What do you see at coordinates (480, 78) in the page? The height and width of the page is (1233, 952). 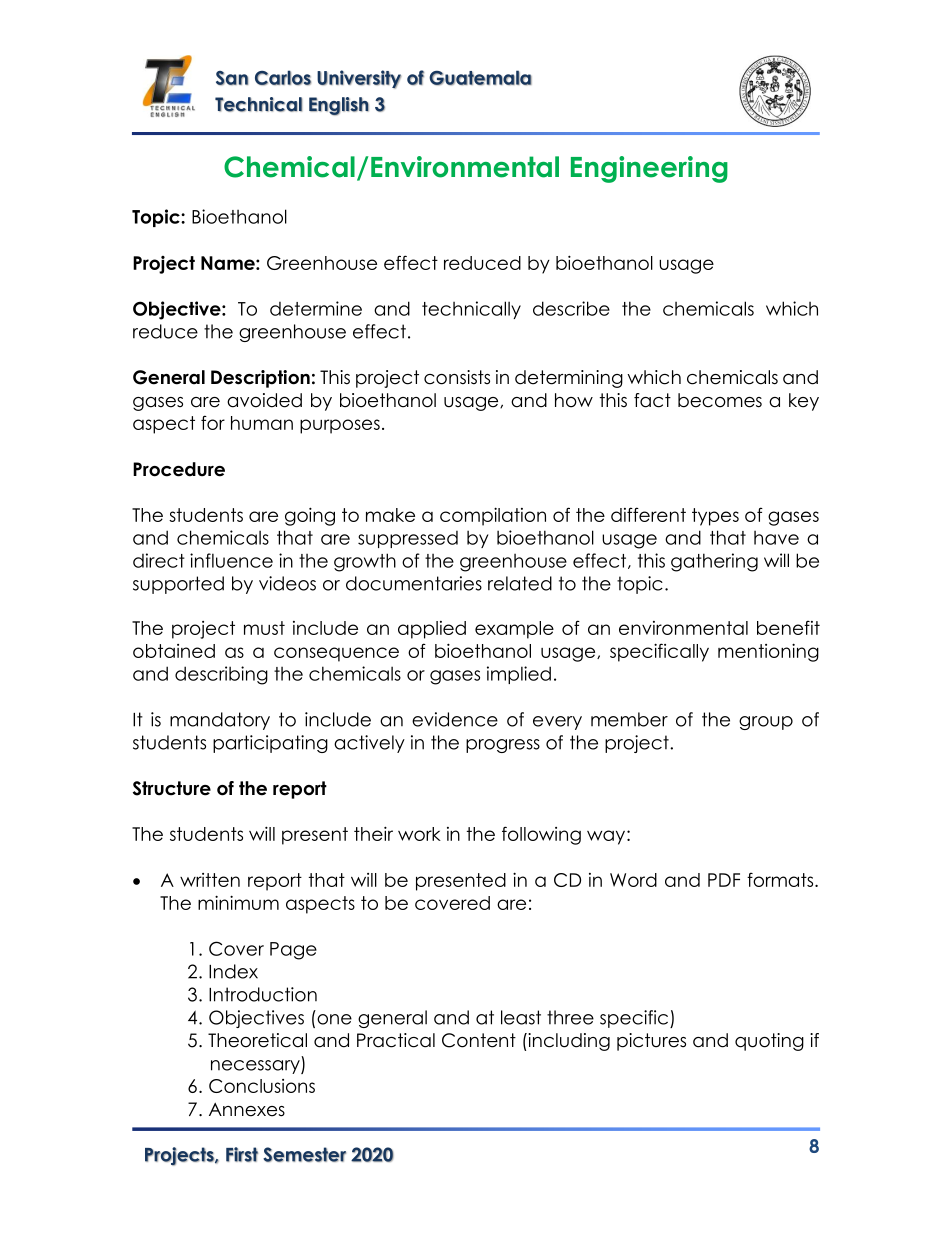 I see `Guatemala` at bounding box center [480, 78].
